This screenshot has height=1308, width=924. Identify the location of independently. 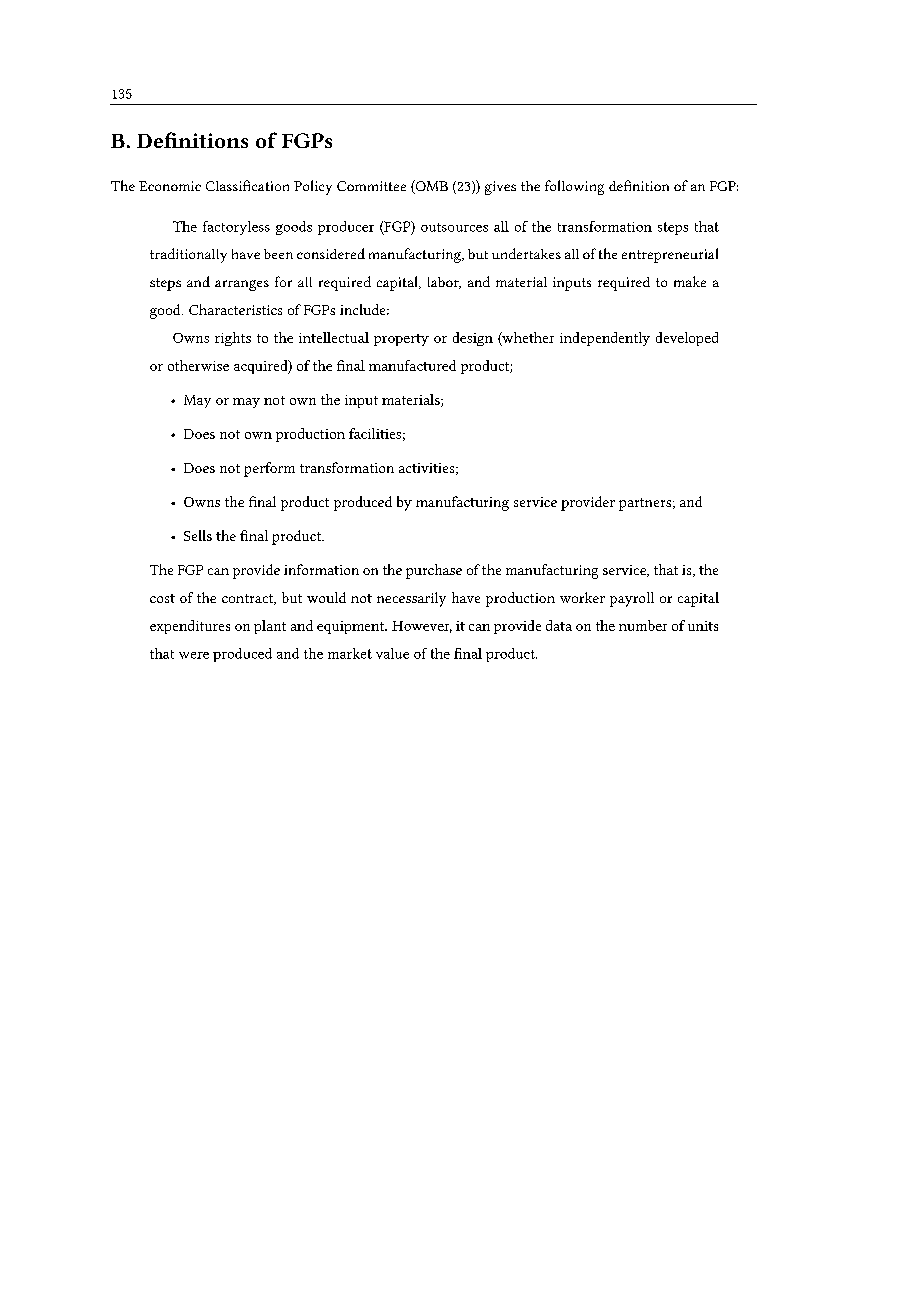
(605, 339).
